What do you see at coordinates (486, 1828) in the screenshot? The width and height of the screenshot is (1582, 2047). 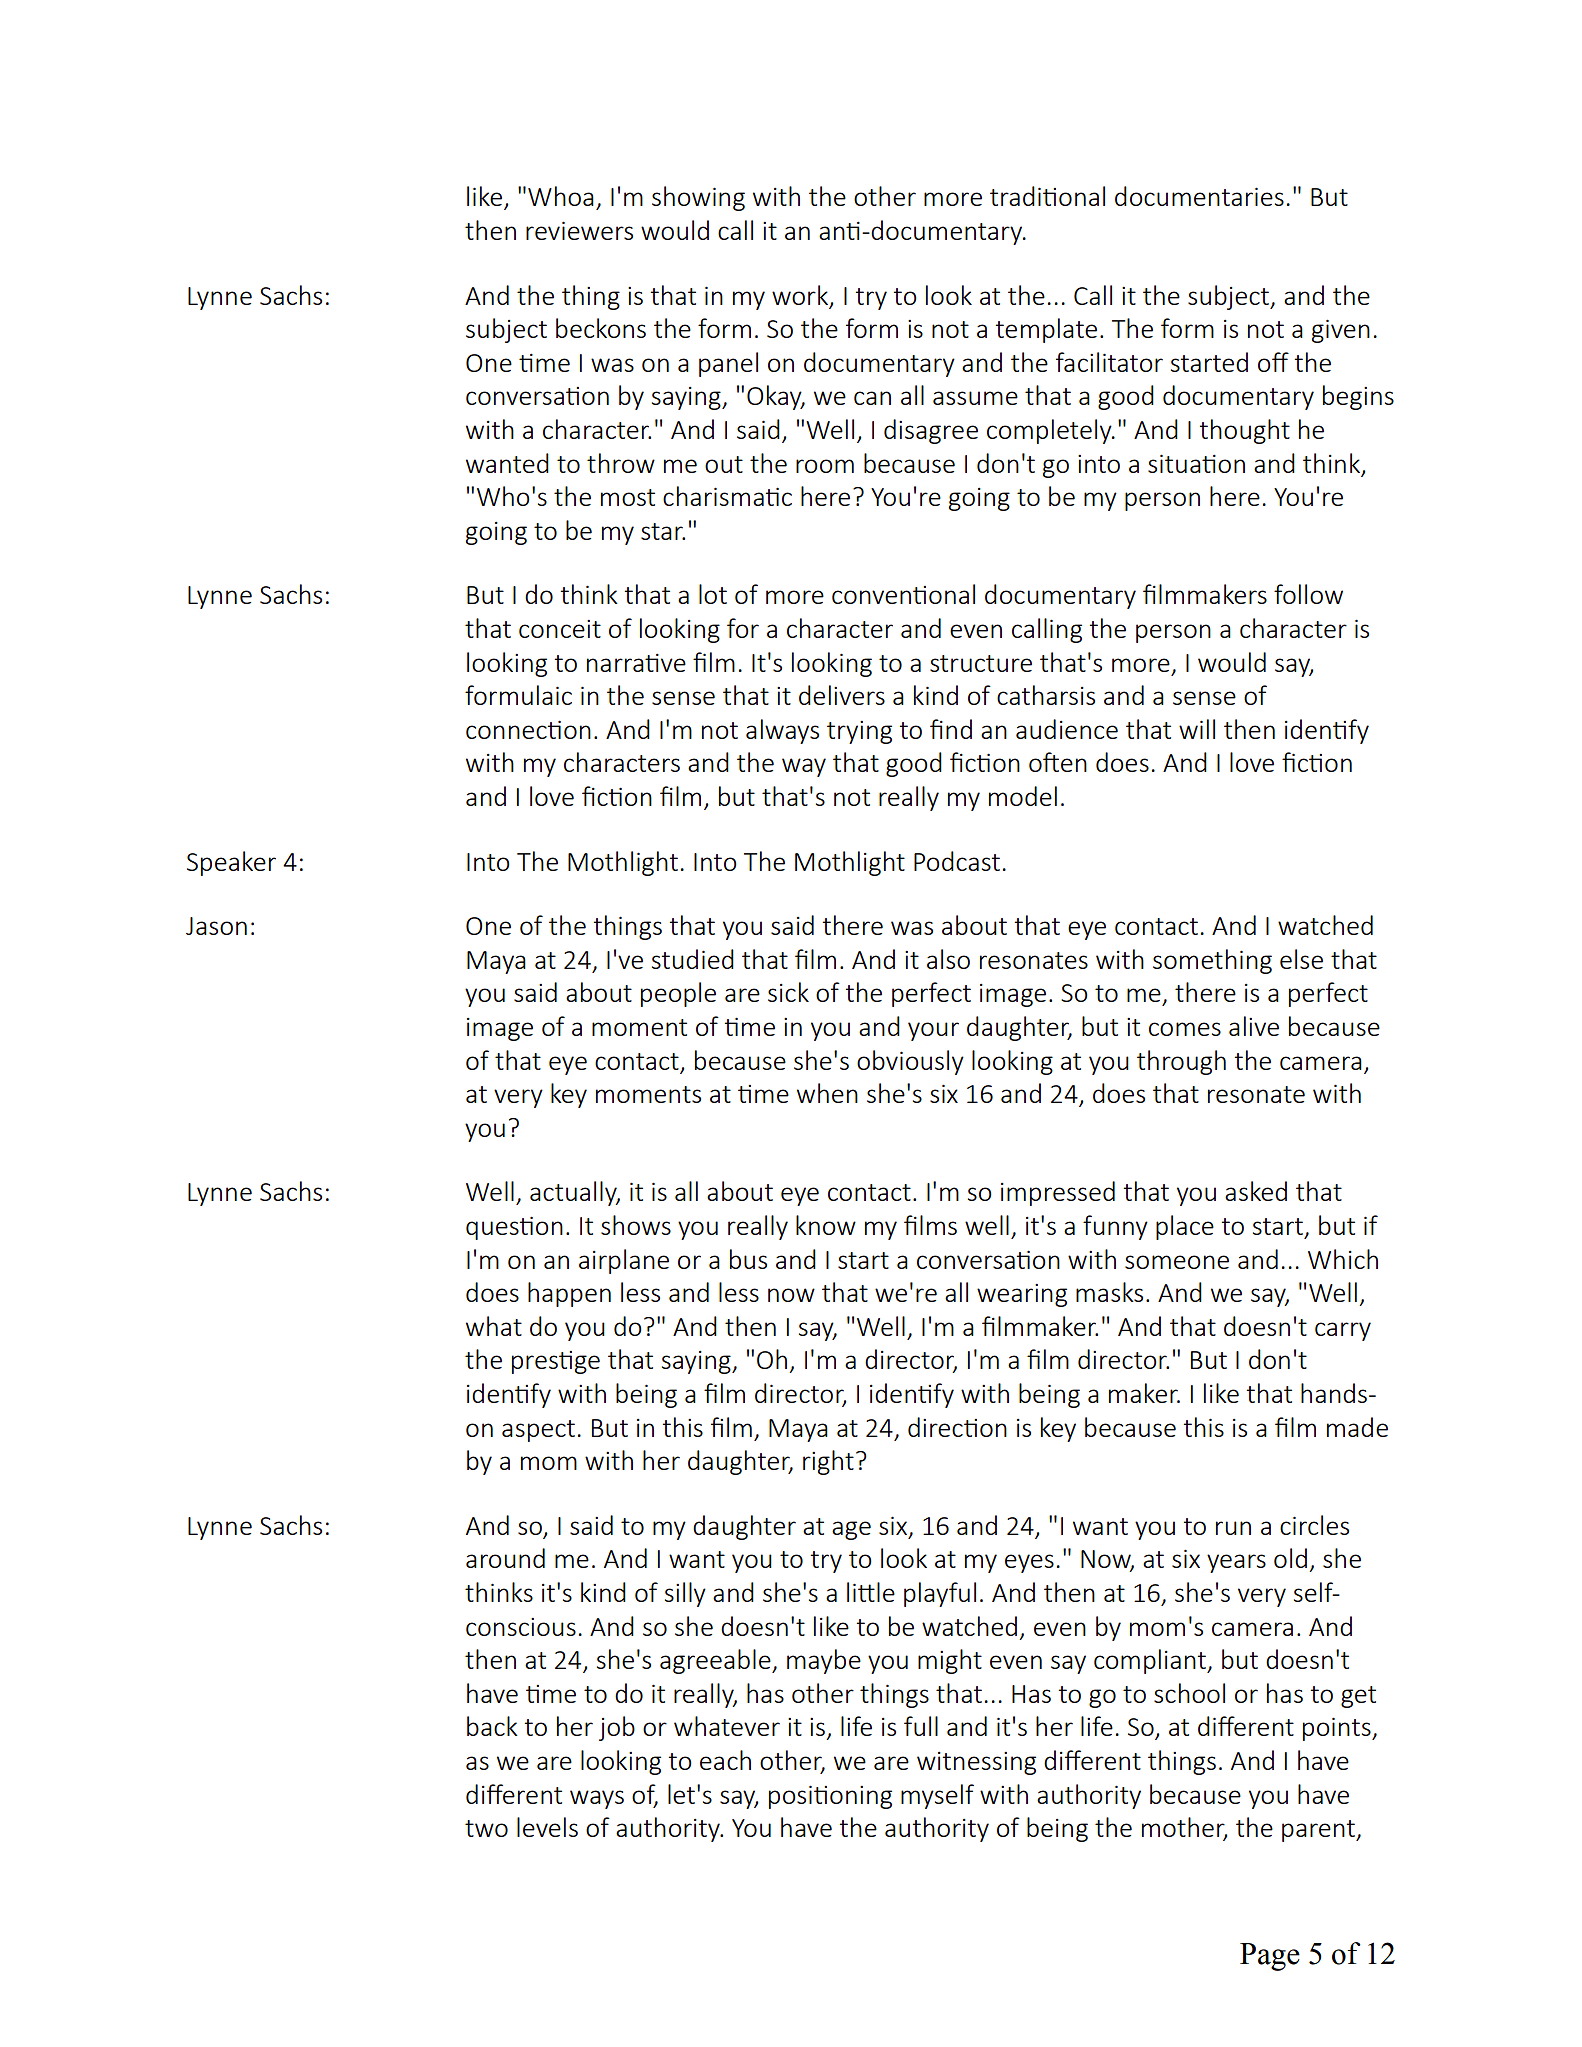 I see `two` at bounding box center [486, 1828].
